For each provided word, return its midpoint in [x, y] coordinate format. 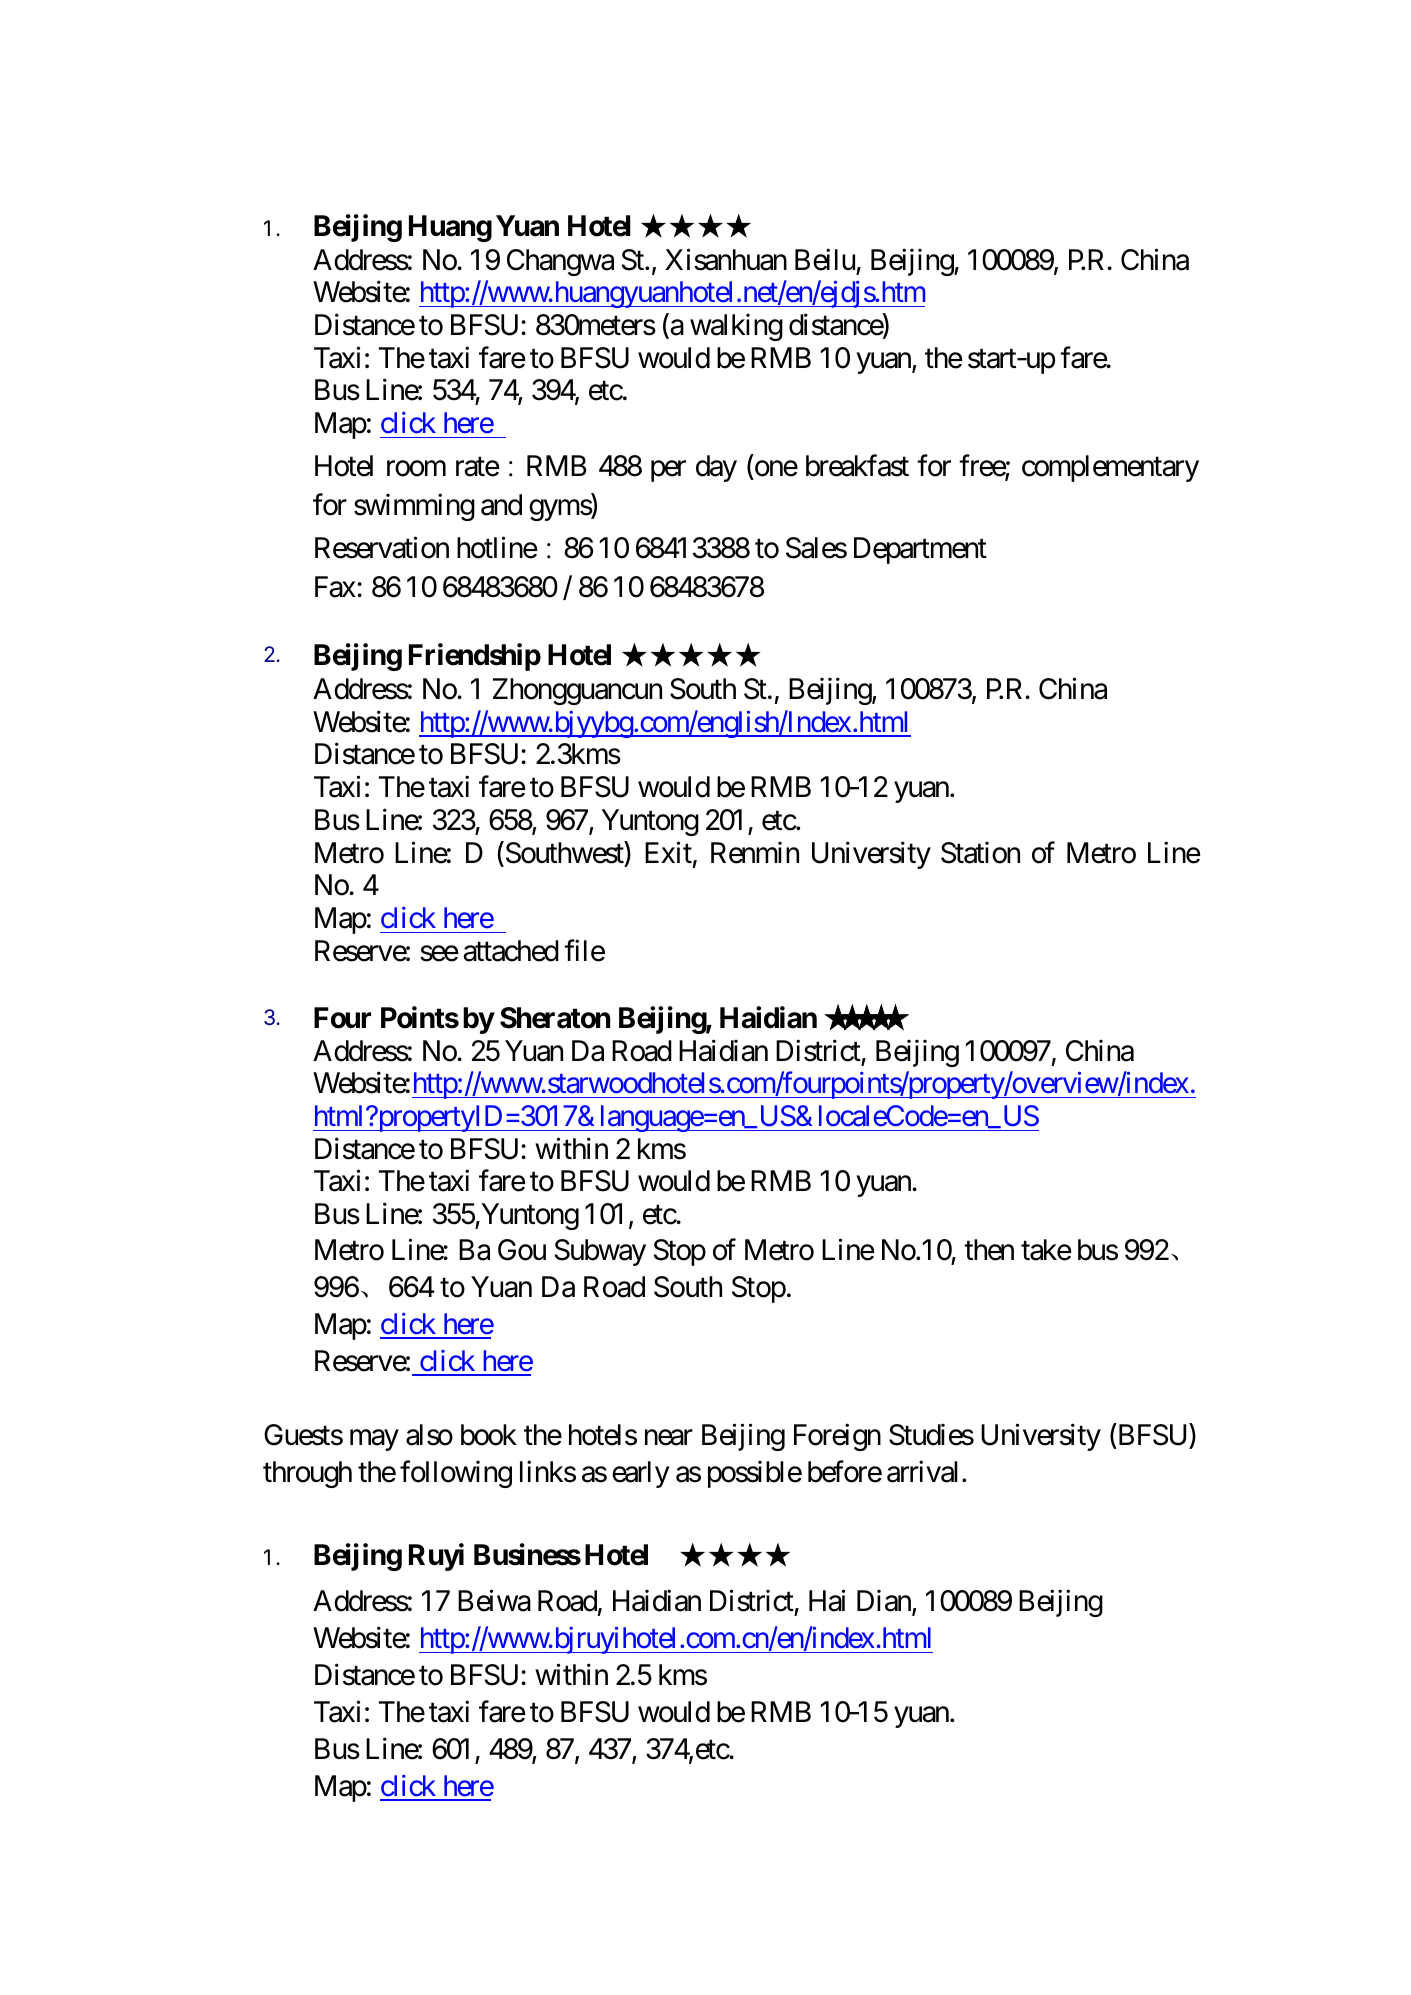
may [374, 1440]
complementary [1110, 468]
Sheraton [555, 1018]
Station [980, 852]
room [416, 469]
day [716, 468]
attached [511, 951]
